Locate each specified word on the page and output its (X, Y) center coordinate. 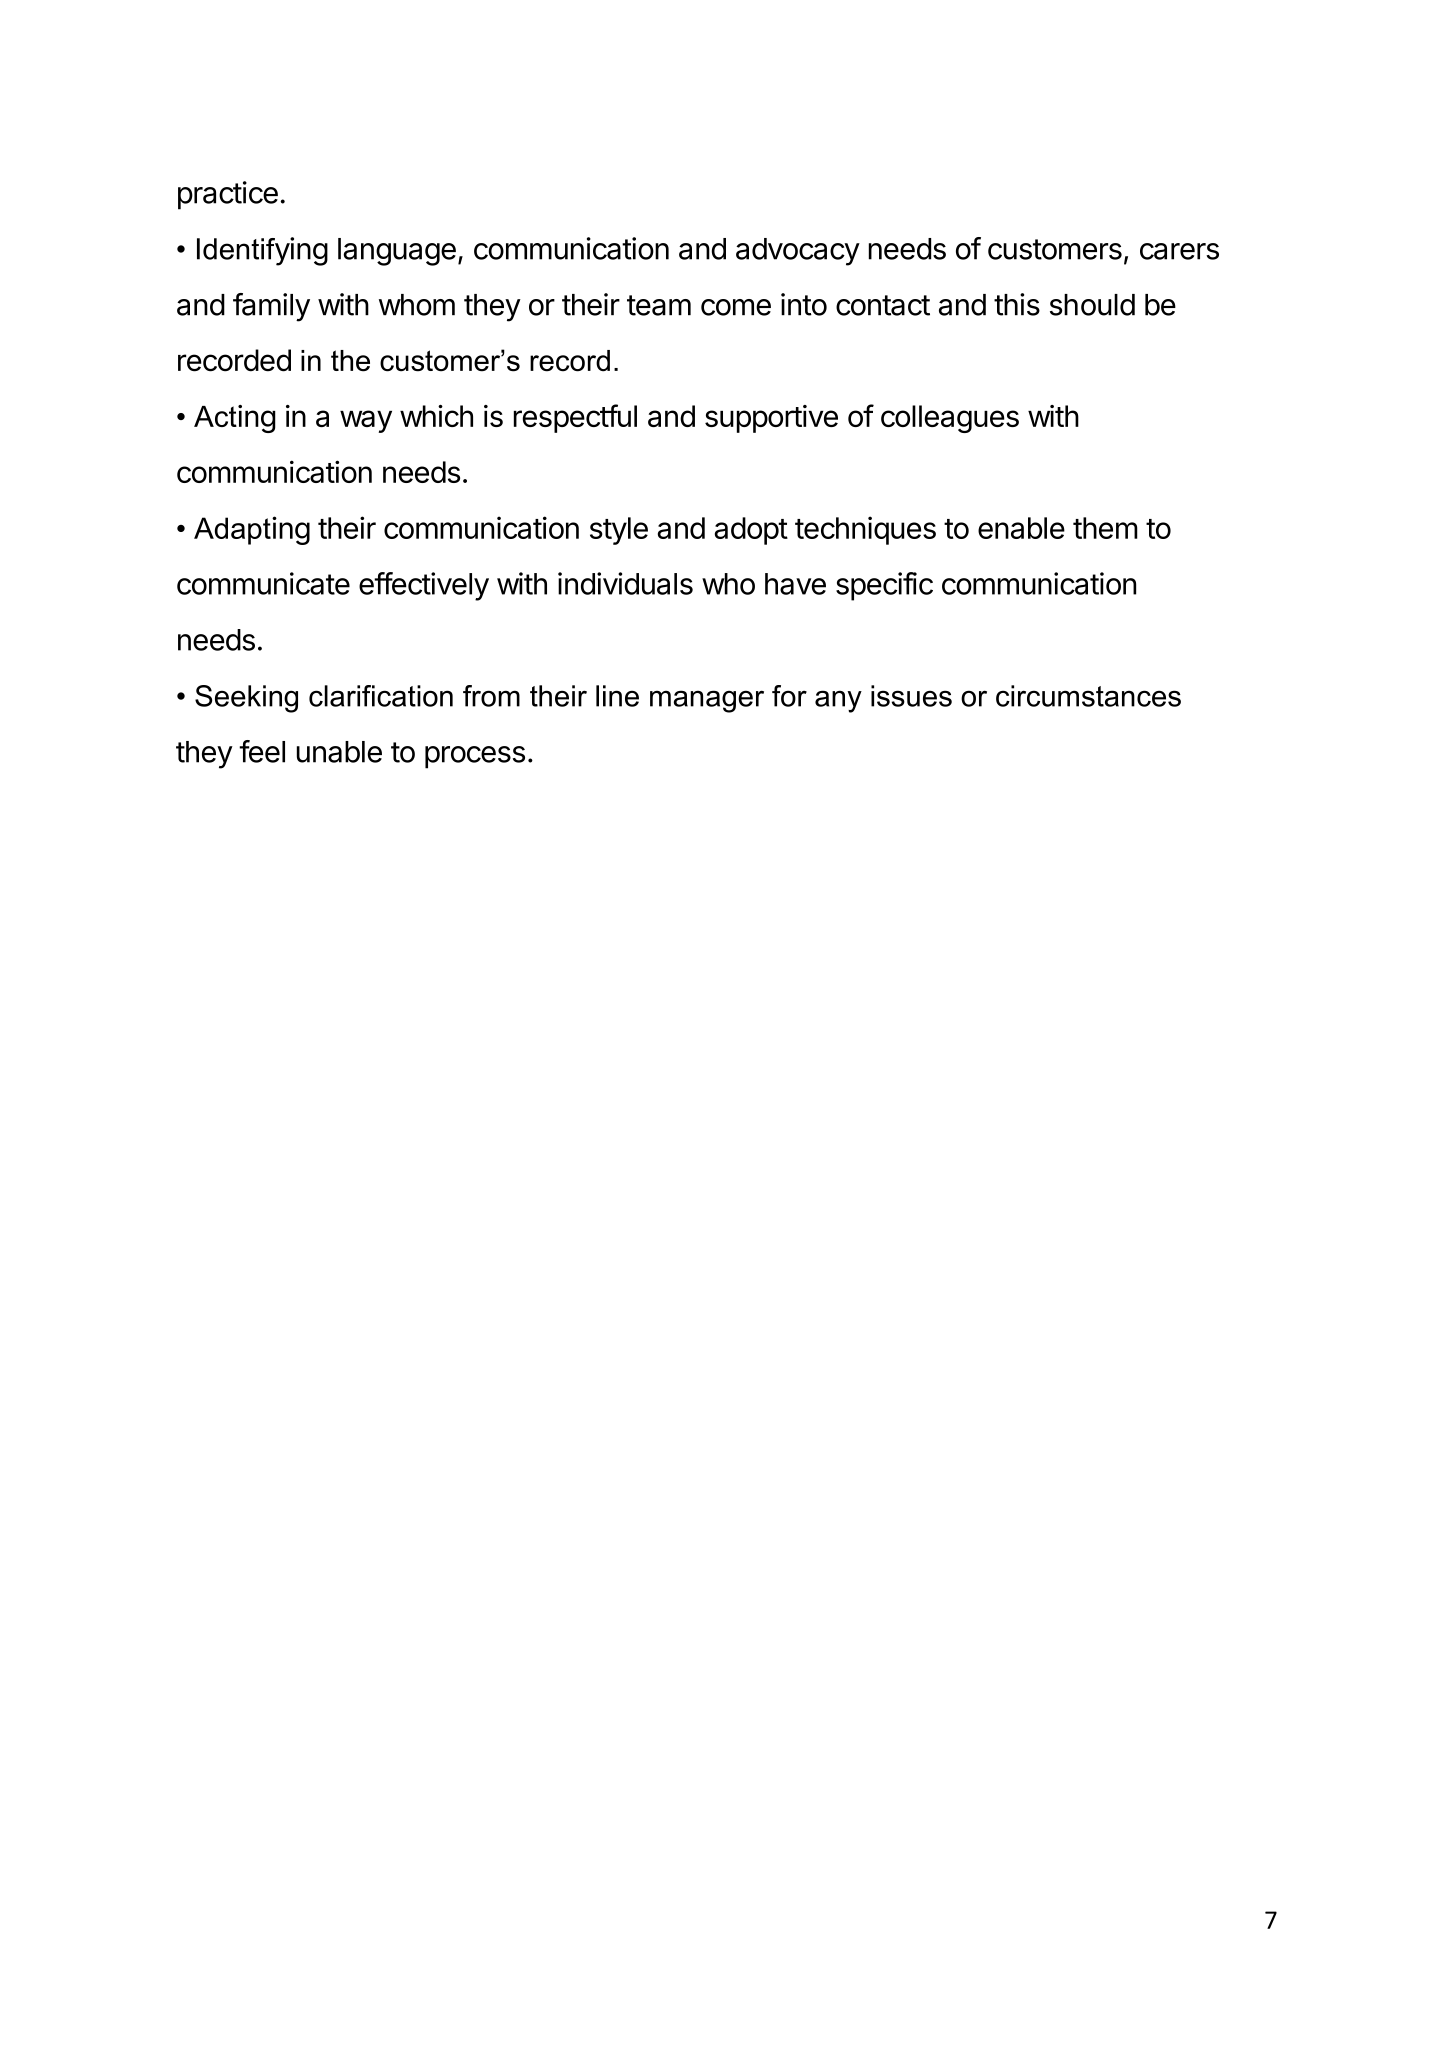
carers (1179, 251)
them (1105, 528)
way (366, 421)
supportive (771, 419)
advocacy (798, 252)
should (1092, 305)
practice (228, 195)
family (271, 307)
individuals (625, 583)
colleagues (950, 419)
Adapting (252, 530)
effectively (424, 586)
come (736, 307)
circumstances (1088, 696)
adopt (751, 531)
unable (339, 752)
